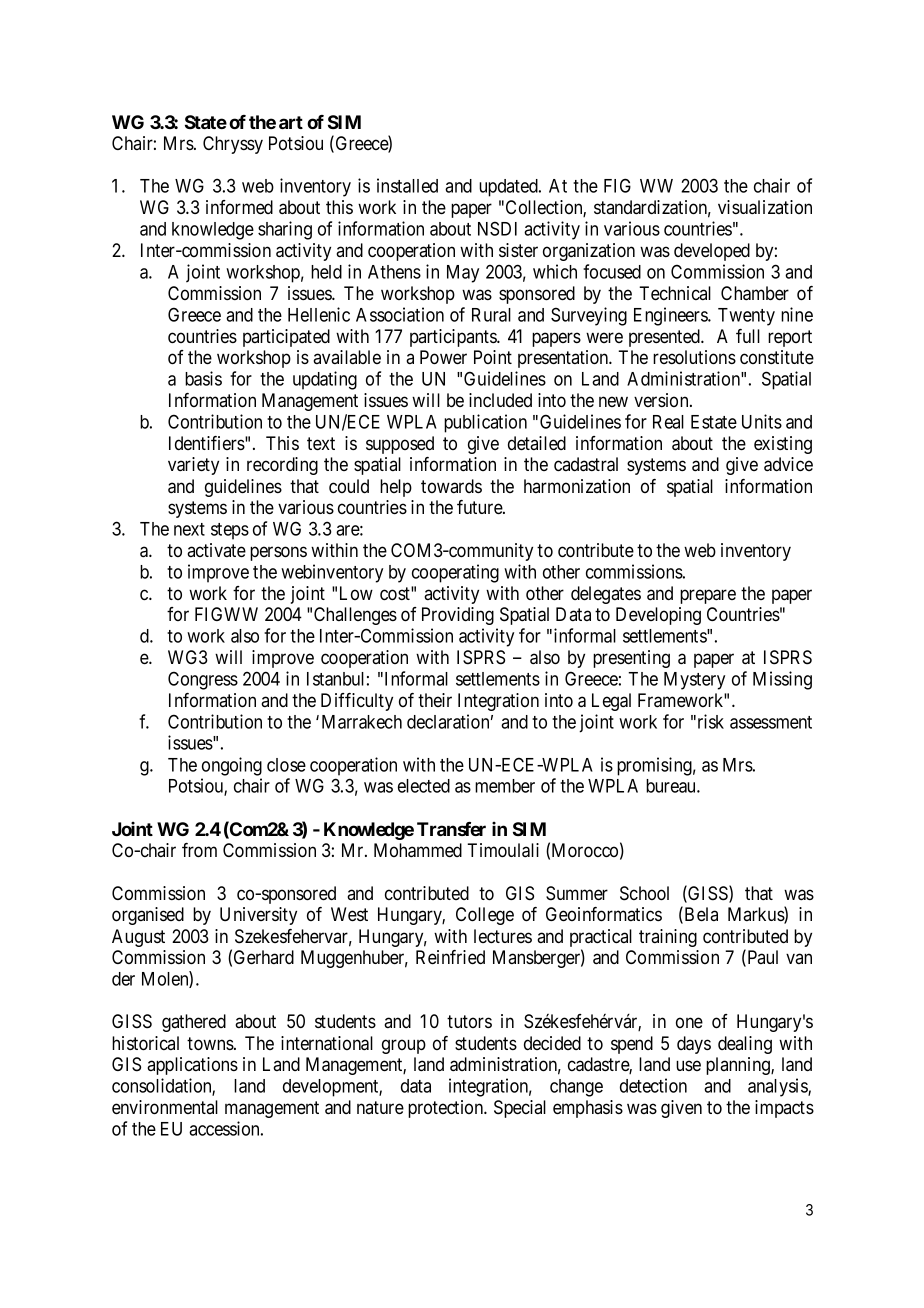 This screenshot has width=924, height=1308. Describe the element at coordinates (765, 207) in the screenshot. I see `visualization` at that location.
